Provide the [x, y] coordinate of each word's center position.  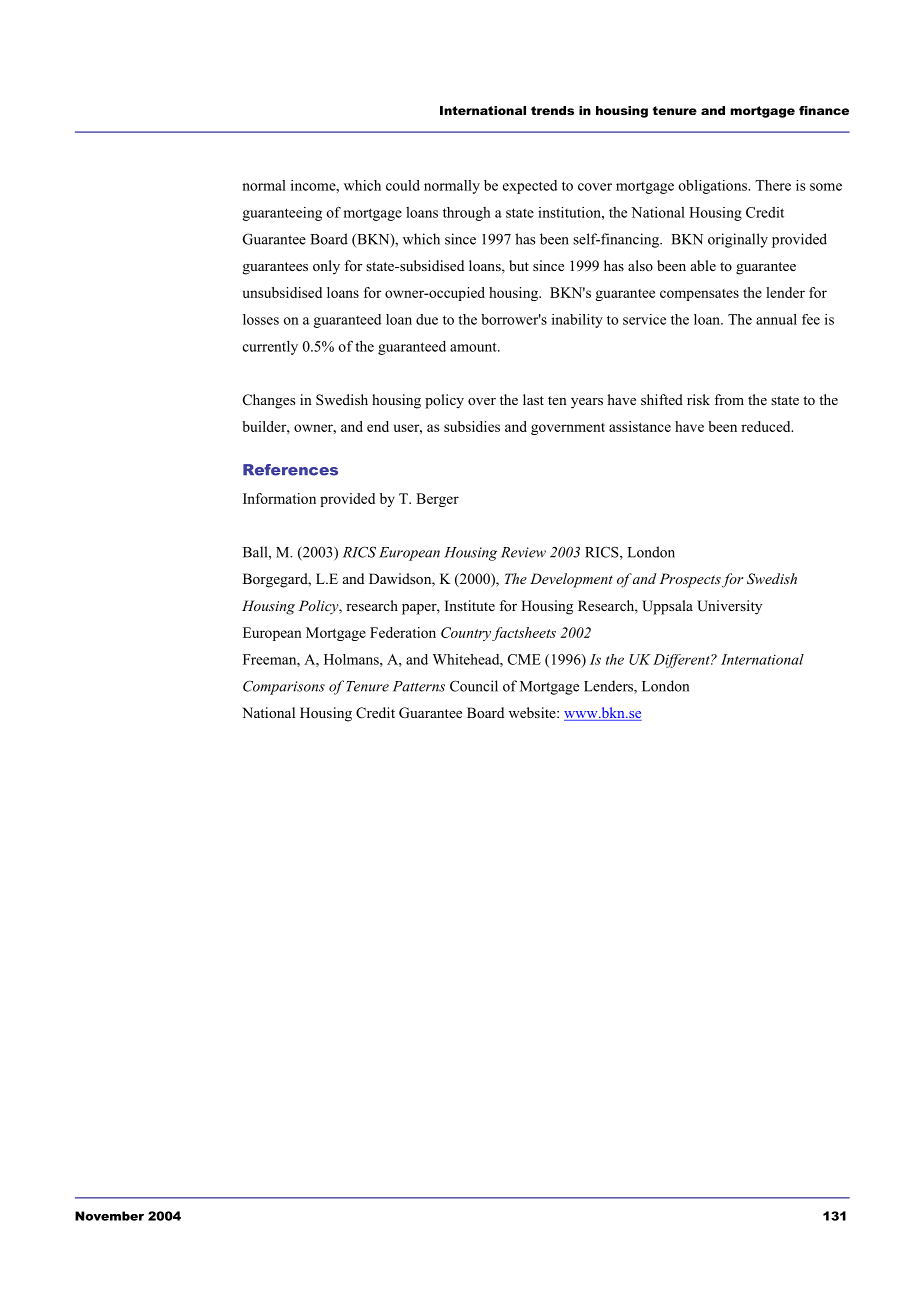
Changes [269, 401]
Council [474, 686]
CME [524, 659]
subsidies [472, 426]
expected [530, 187]
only [326, 267]
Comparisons [284, 687]
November [109, 1216]
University [729, 607]
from [729, 399]
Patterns [419, 686]
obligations [714, 187]
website [533, 712]
